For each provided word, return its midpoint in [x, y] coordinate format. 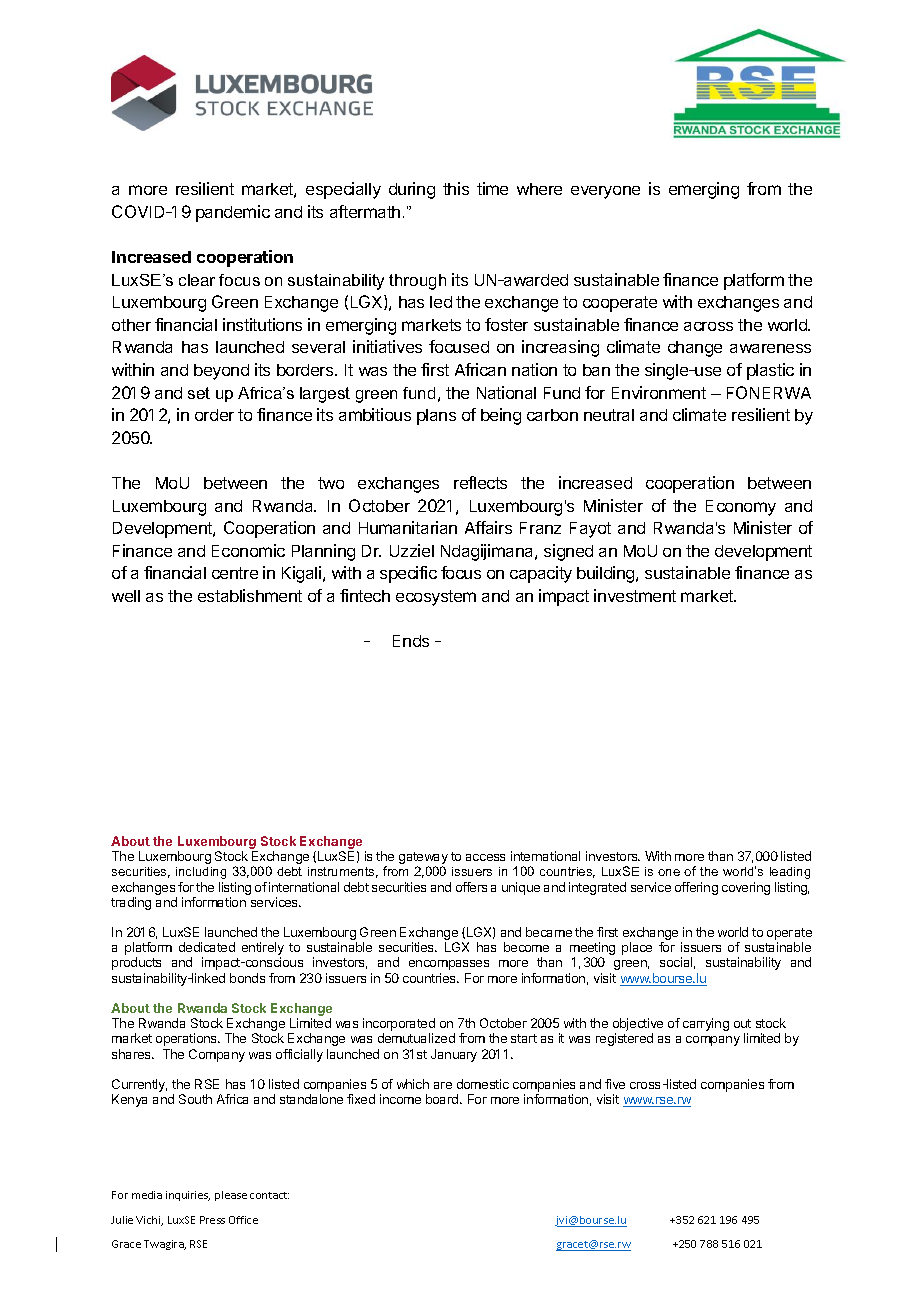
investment [635, 595]
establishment [250, 595]
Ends [411, 641]
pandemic [233, 213]
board [443, 1099]
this [456, 188]
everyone [605, 192]
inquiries [188, 1196]
